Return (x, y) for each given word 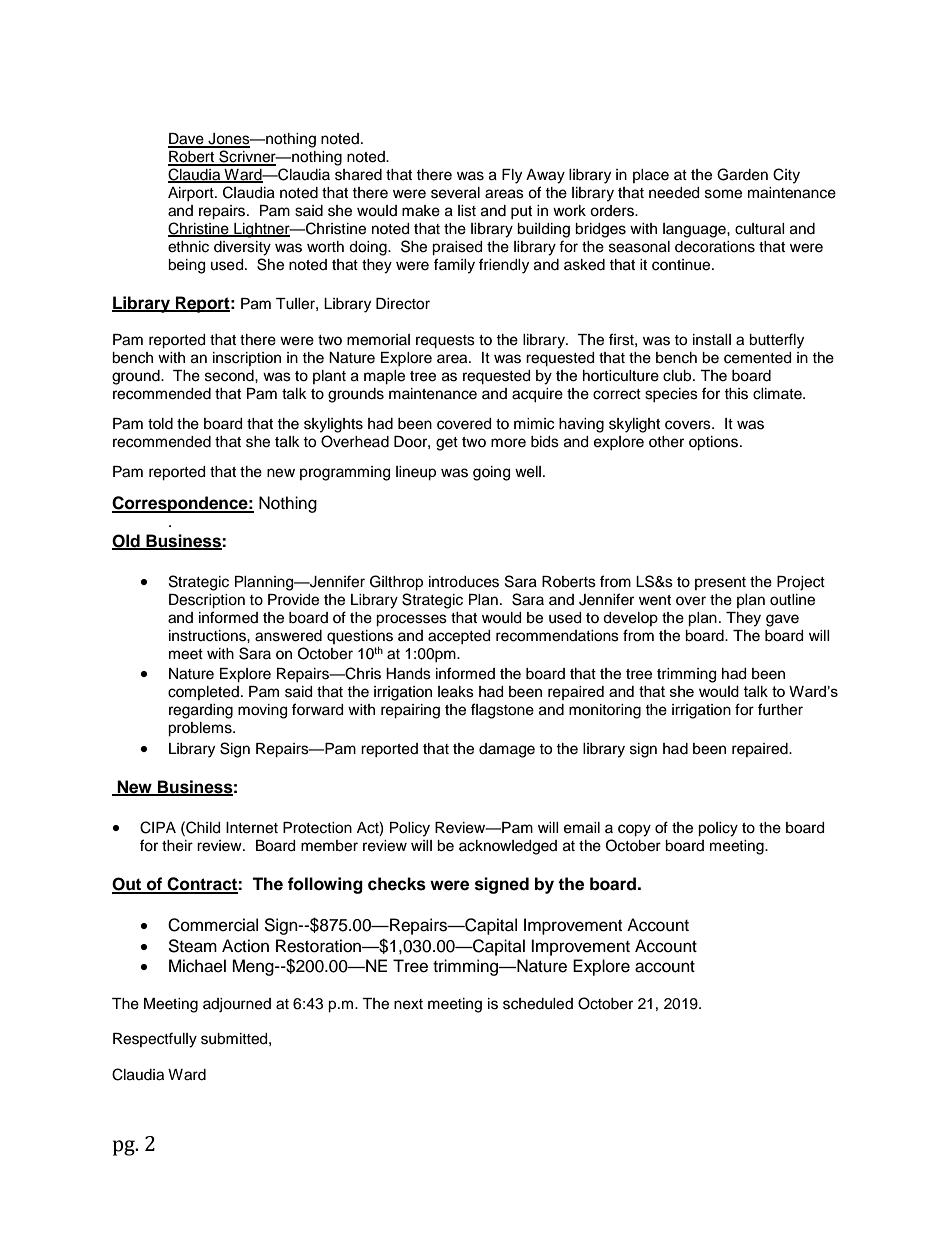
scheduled (538, 1004)
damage (507, 750)
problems (201, 729)
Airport (192, 194)
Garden (742, 174)
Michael (197, 966)
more (508, 443)
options (715, 443)
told (160, 424)
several (455, 193)
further (780, 709)
